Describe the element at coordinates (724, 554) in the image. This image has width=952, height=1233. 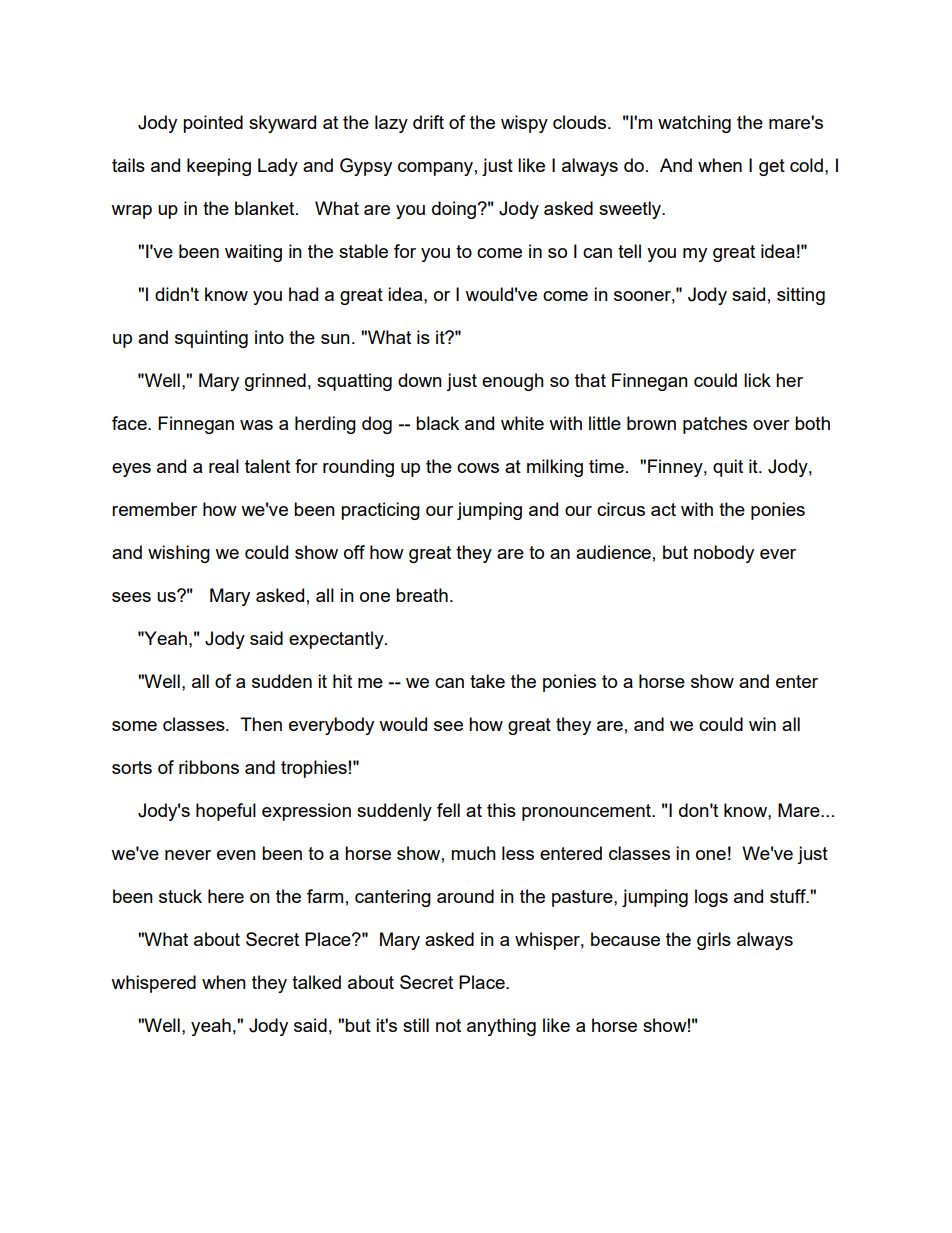
I see `nobody` at that location.
